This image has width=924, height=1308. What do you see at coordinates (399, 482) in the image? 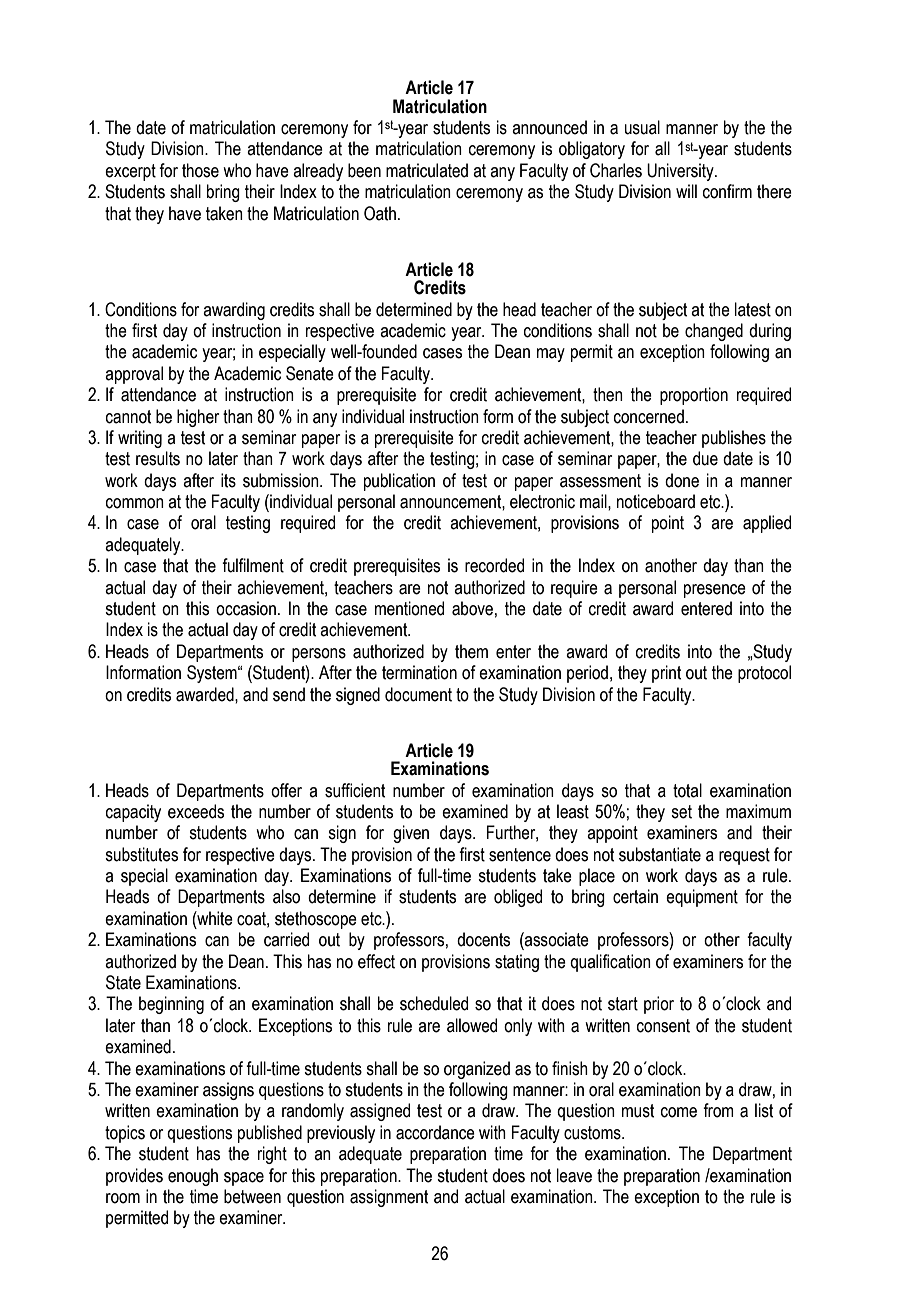
I see `publication` at bounding box center [399, 482].
